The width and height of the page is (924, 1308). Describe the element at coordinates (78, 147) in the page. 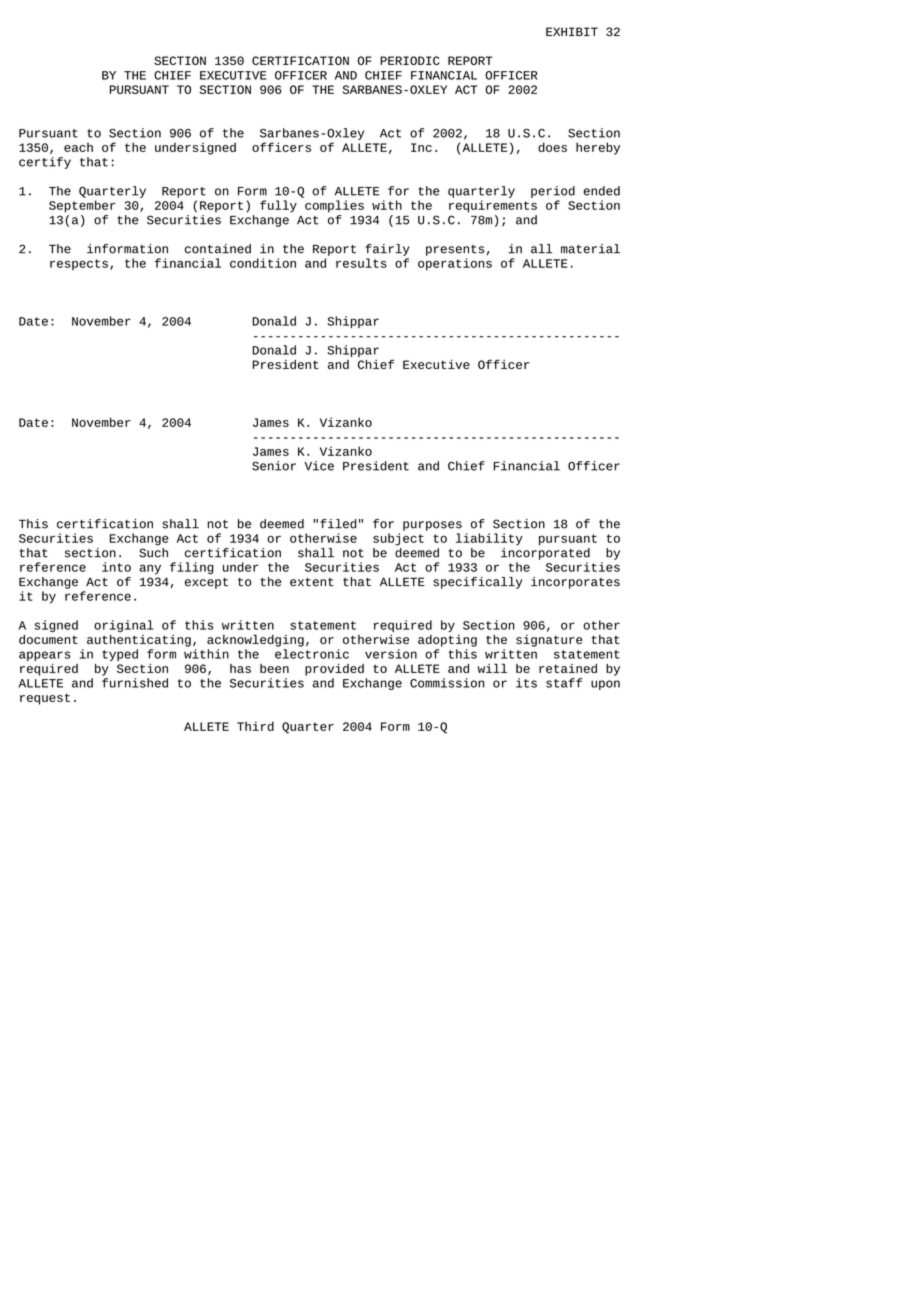

I see `each` at that location.
